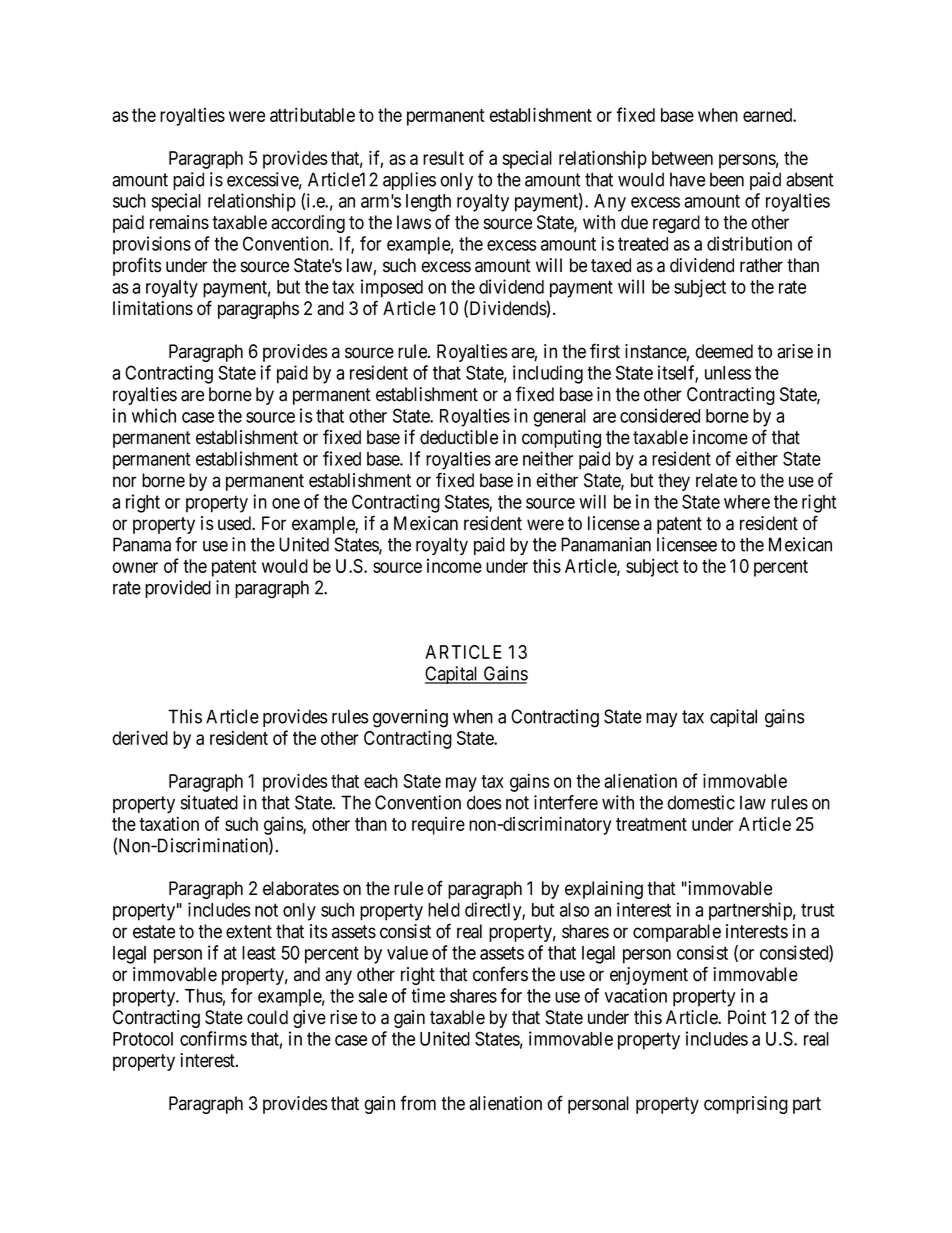 The width and height of the image is (952, 1233). Describe the element at coordinates (724, 351) in the image. I see `deemed` at that location.
